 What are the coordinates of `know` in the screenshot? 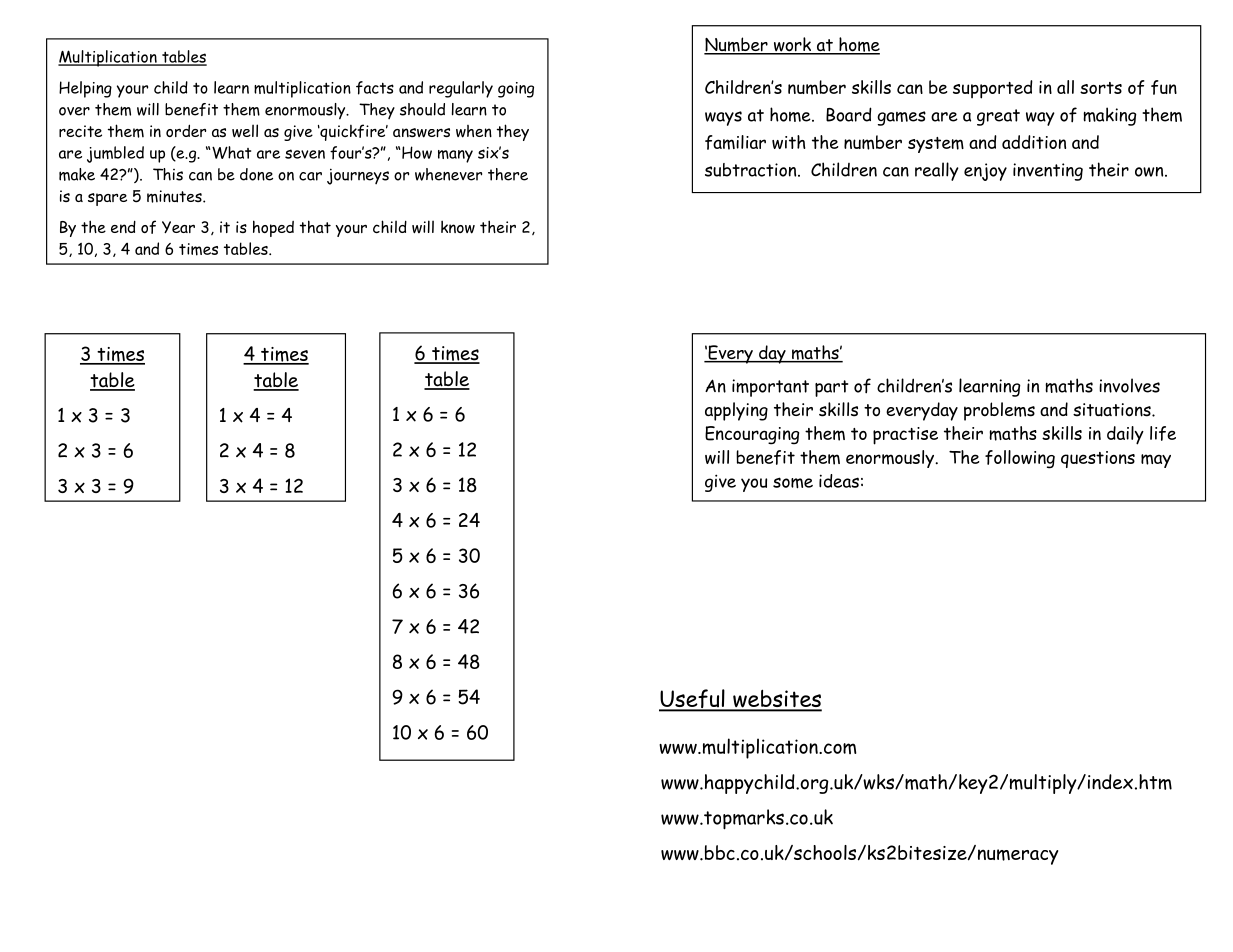 It's located at (458, 227).
